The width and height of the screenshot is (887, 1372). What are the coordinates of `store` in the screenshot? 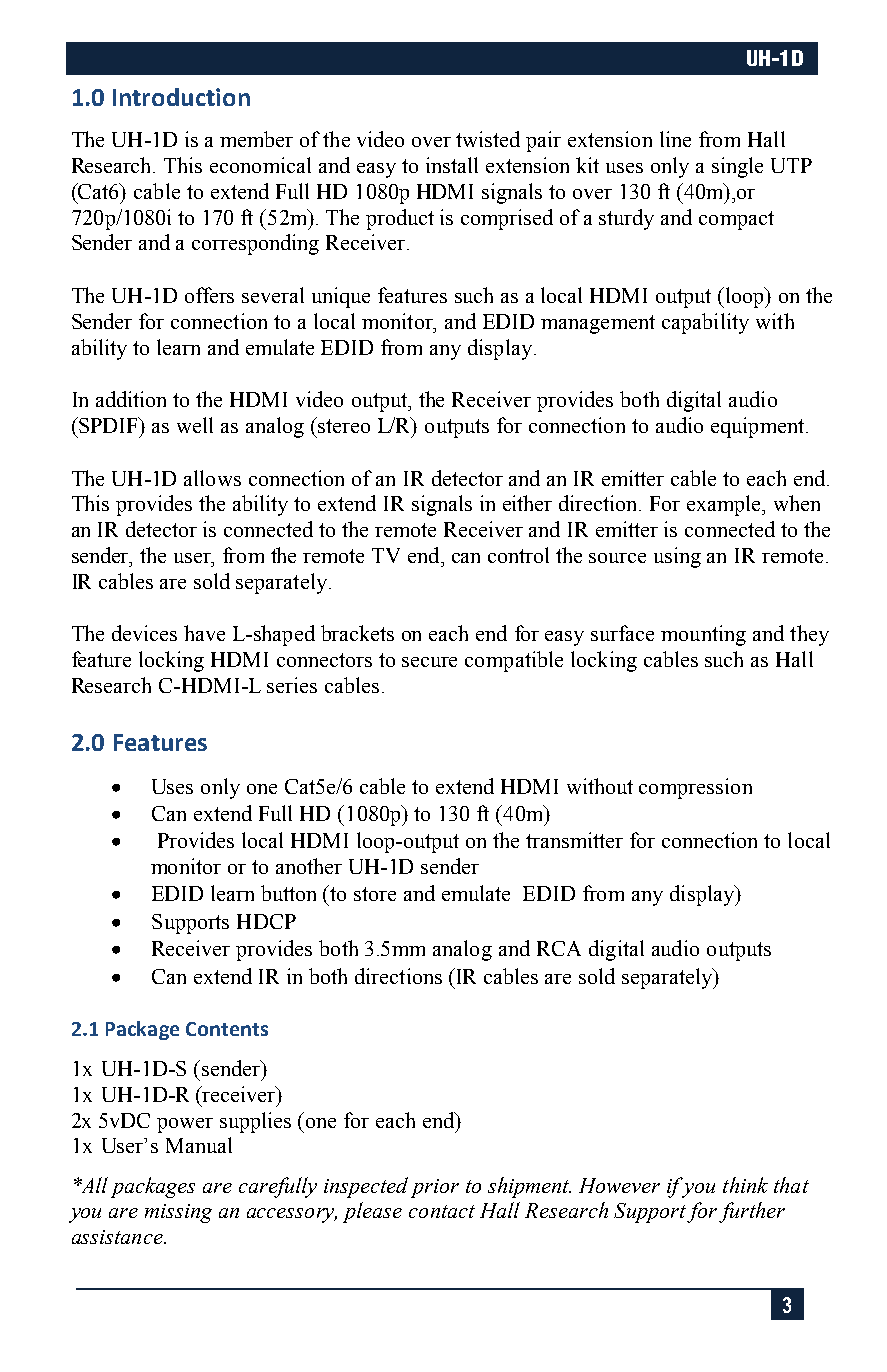 It's located at (375, 894).
